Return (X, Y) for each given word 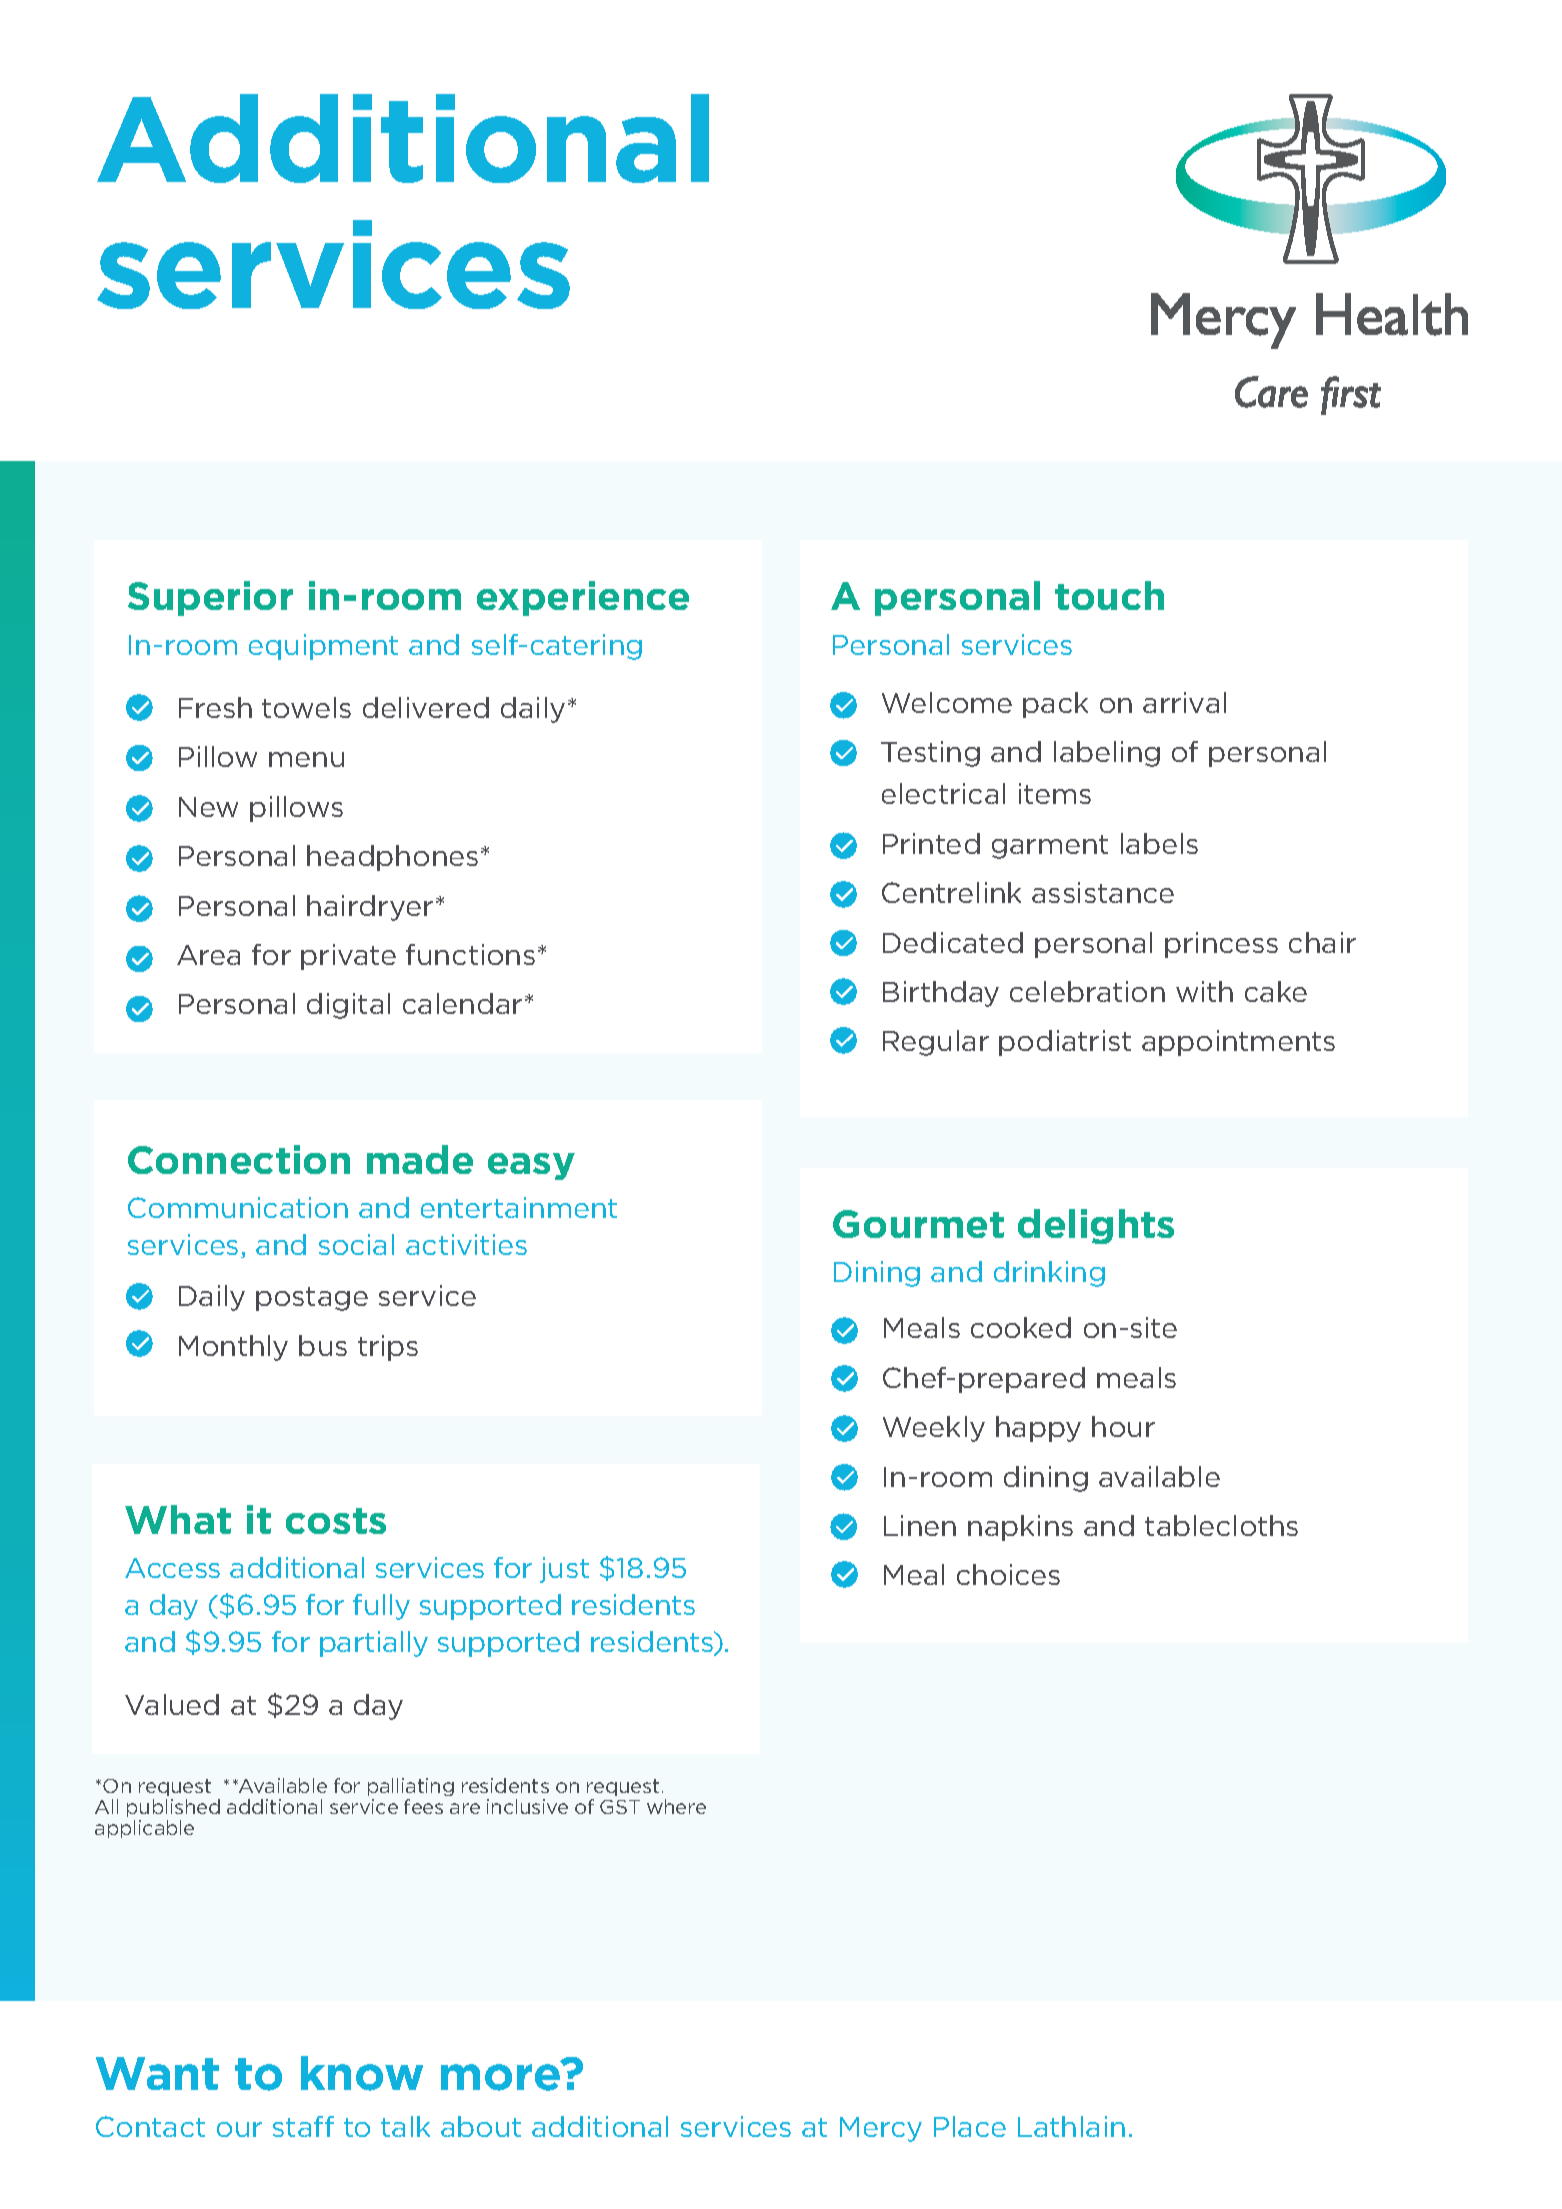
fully (381, 1607)
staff (303, 2126)
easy (531, 1166)
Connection (239, 1159)
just (564, 1570)
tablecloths (1221, 1525)
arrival (1184, 702)
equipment (323, 647)
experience (583, 598)
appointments (1238, 1043)
